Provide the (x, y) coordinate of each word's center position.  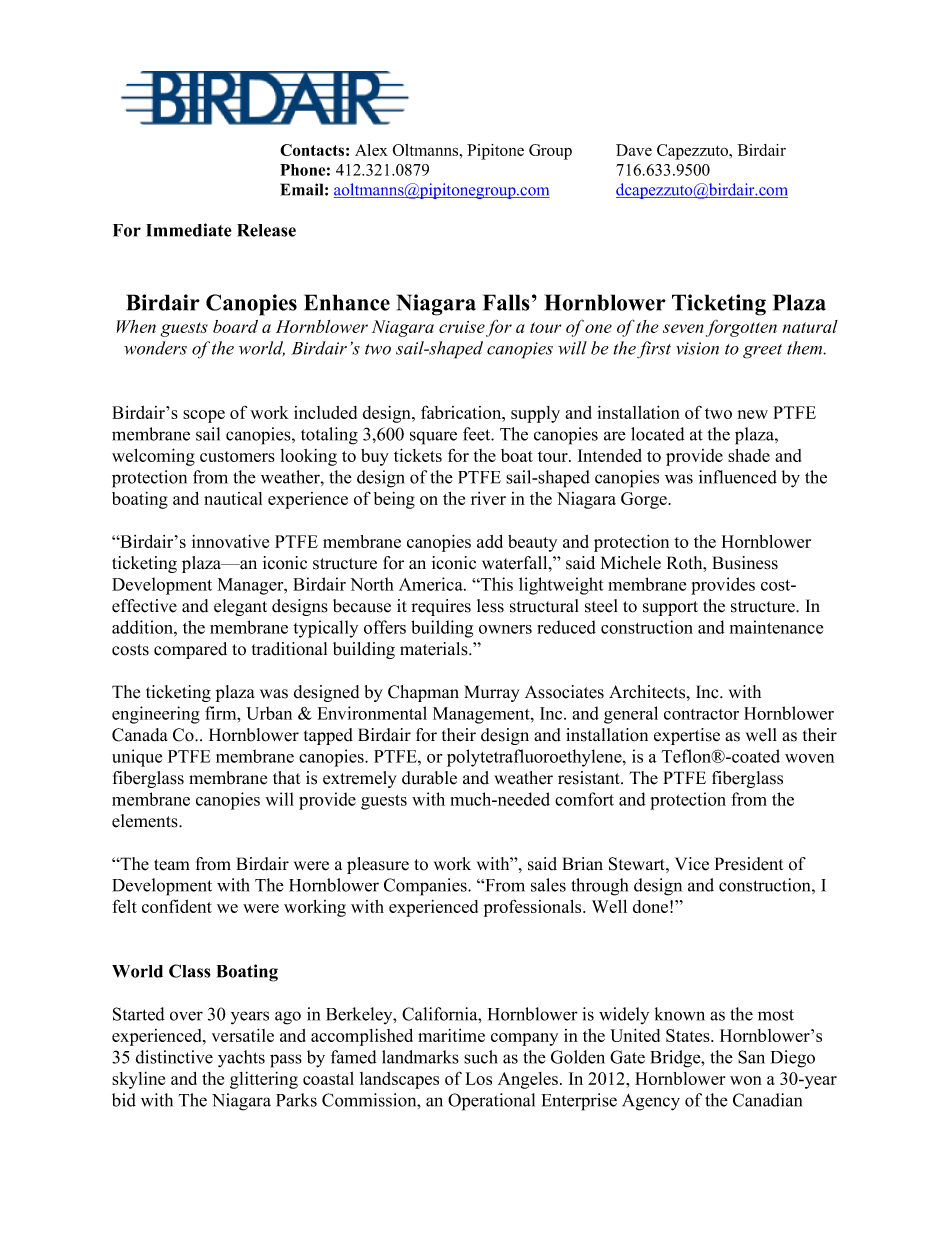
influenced (738, 477)
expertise (687, 736)
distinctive (174, 1057)
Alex (371, 150)
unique (137, 758)
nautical (233, 498)
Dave (634, 150)
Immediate (189, 230)
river (488, 498)
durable (429, 778)
